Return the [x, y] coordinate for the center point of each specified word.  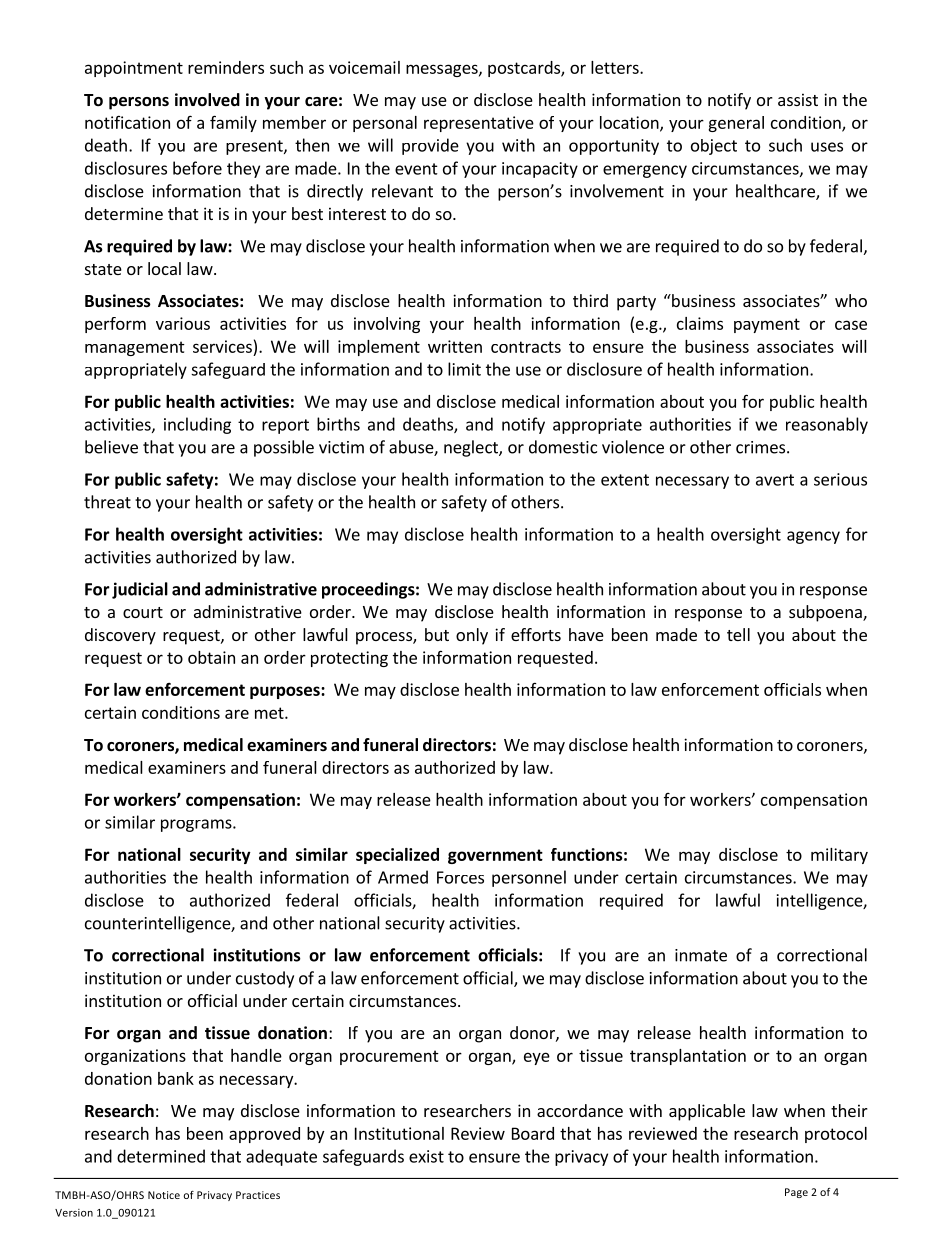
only [472, 636]
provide [430, 146]
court [143, 612]
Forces [460, 877]
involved [207, 100]
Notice [164, 1195]
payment [767, 325]
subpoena [826, 613]
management [135, 348]
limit [464, 369]
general [736, 124]
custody [265, 979]
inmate [701, 955]
